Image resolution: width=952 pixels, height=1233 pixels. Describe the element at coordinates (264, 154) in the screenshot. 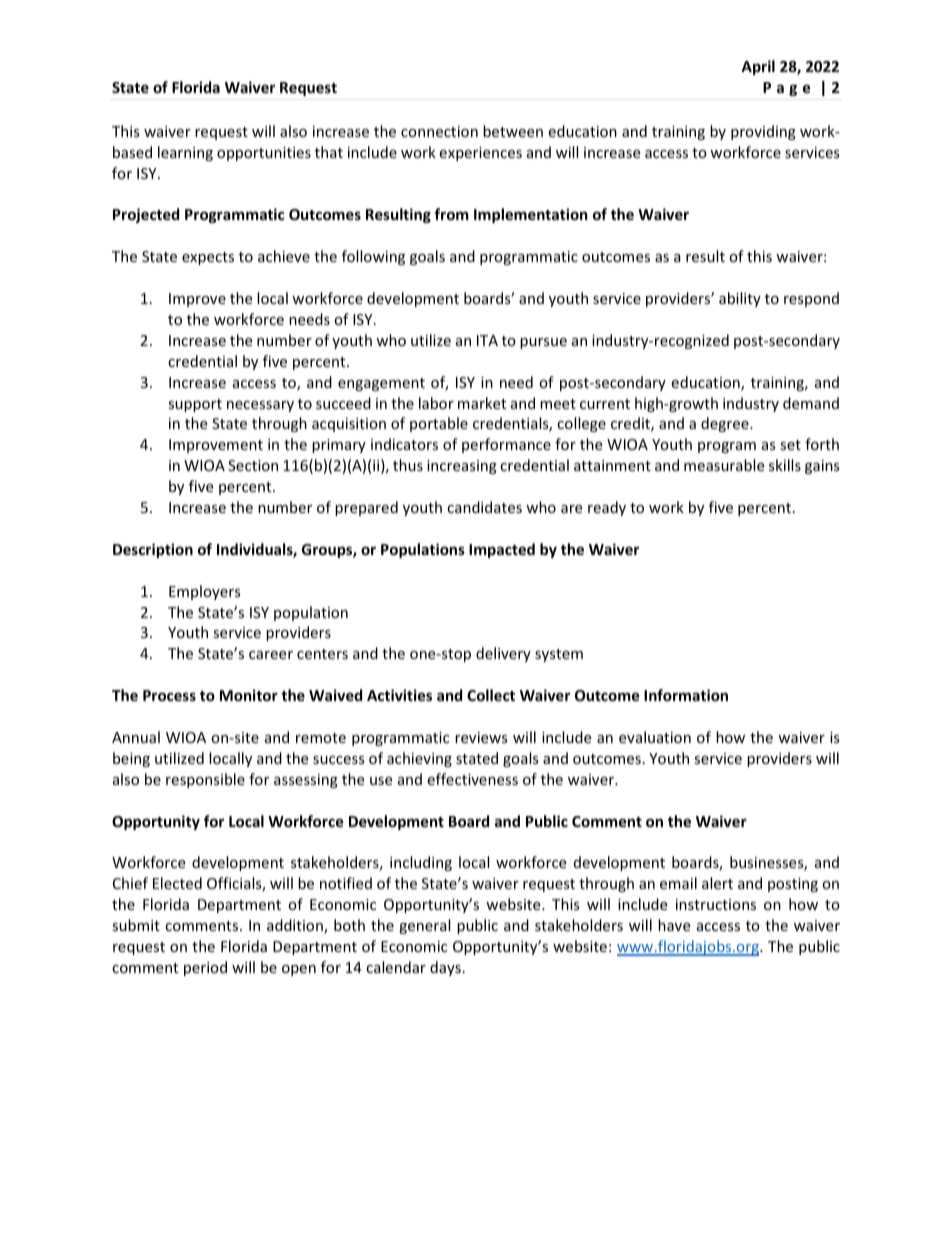

I see `opportunities` at that location.
